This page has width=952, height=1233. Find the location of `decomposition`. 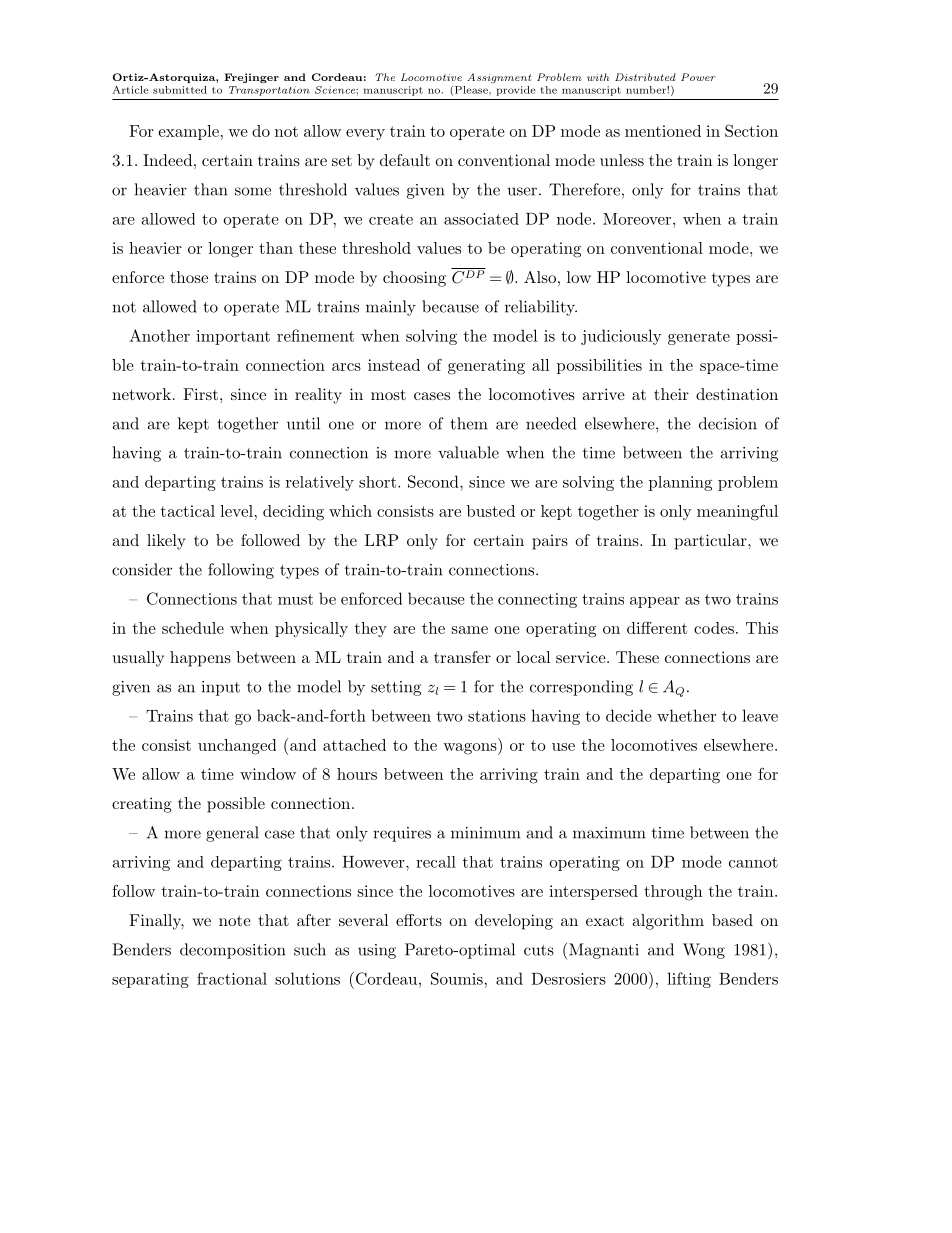

decomposition is located at coordinates (232, 951).
